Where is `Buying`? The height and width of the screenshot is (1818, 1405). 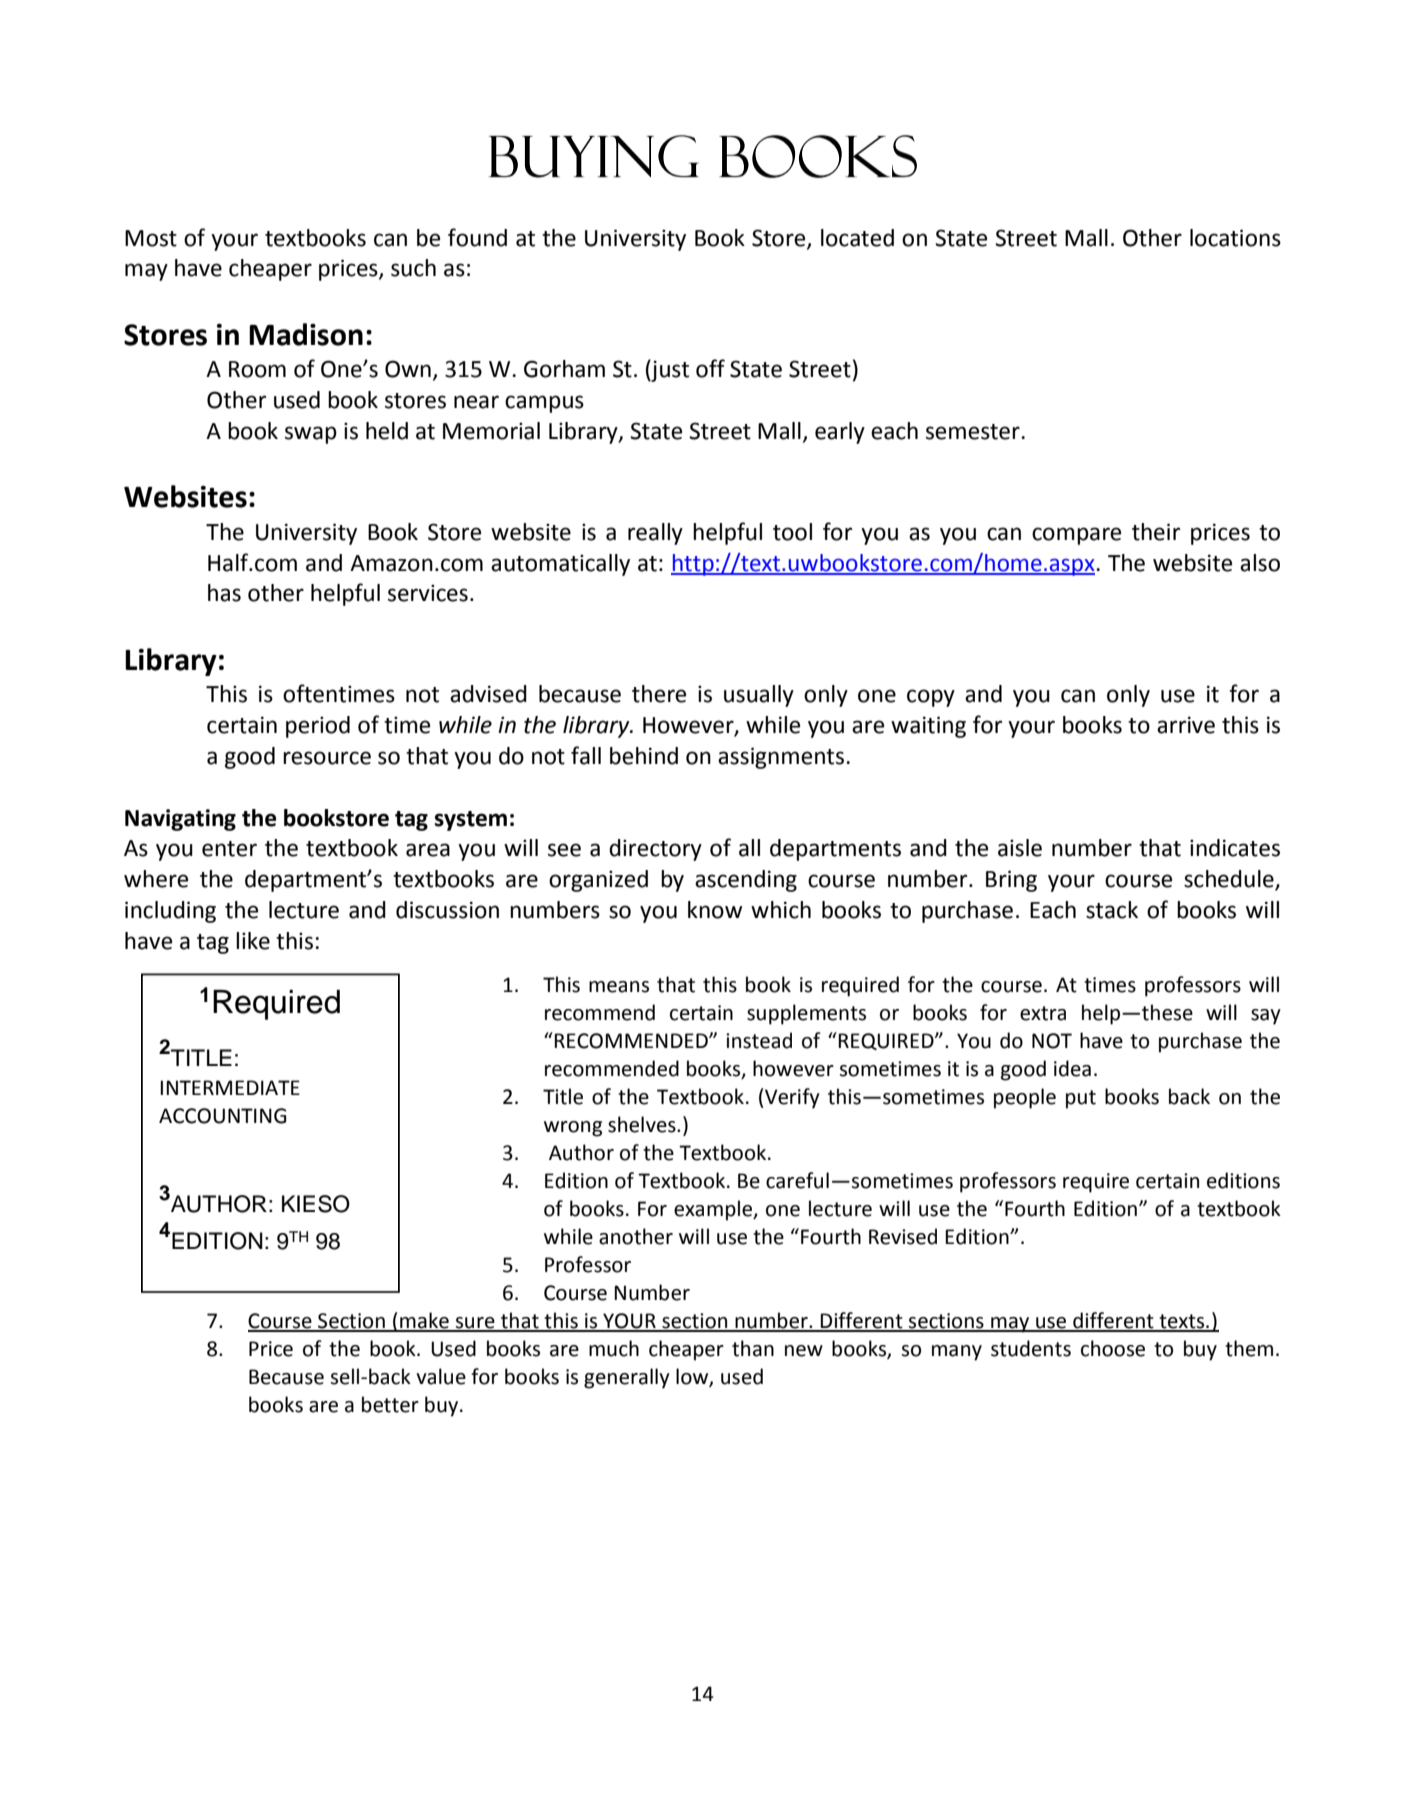
Buying is located at coordinates (594, 156).
